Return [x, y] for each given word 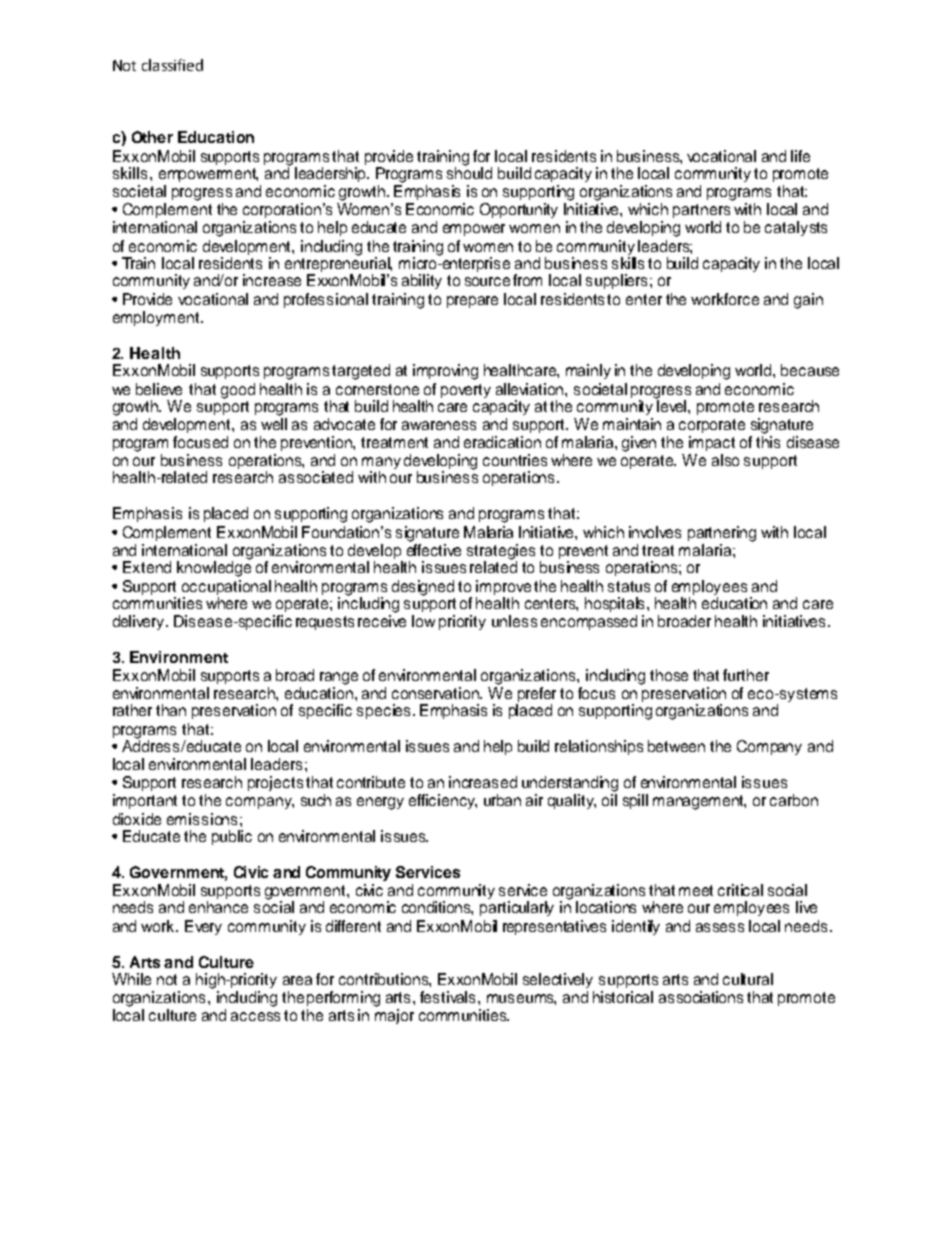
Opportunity [519, 210]
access [255, 1016]
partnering [722, 534]
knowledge [214, 568]
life [800, 156]
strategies [501, 553]
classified [172, 65]
